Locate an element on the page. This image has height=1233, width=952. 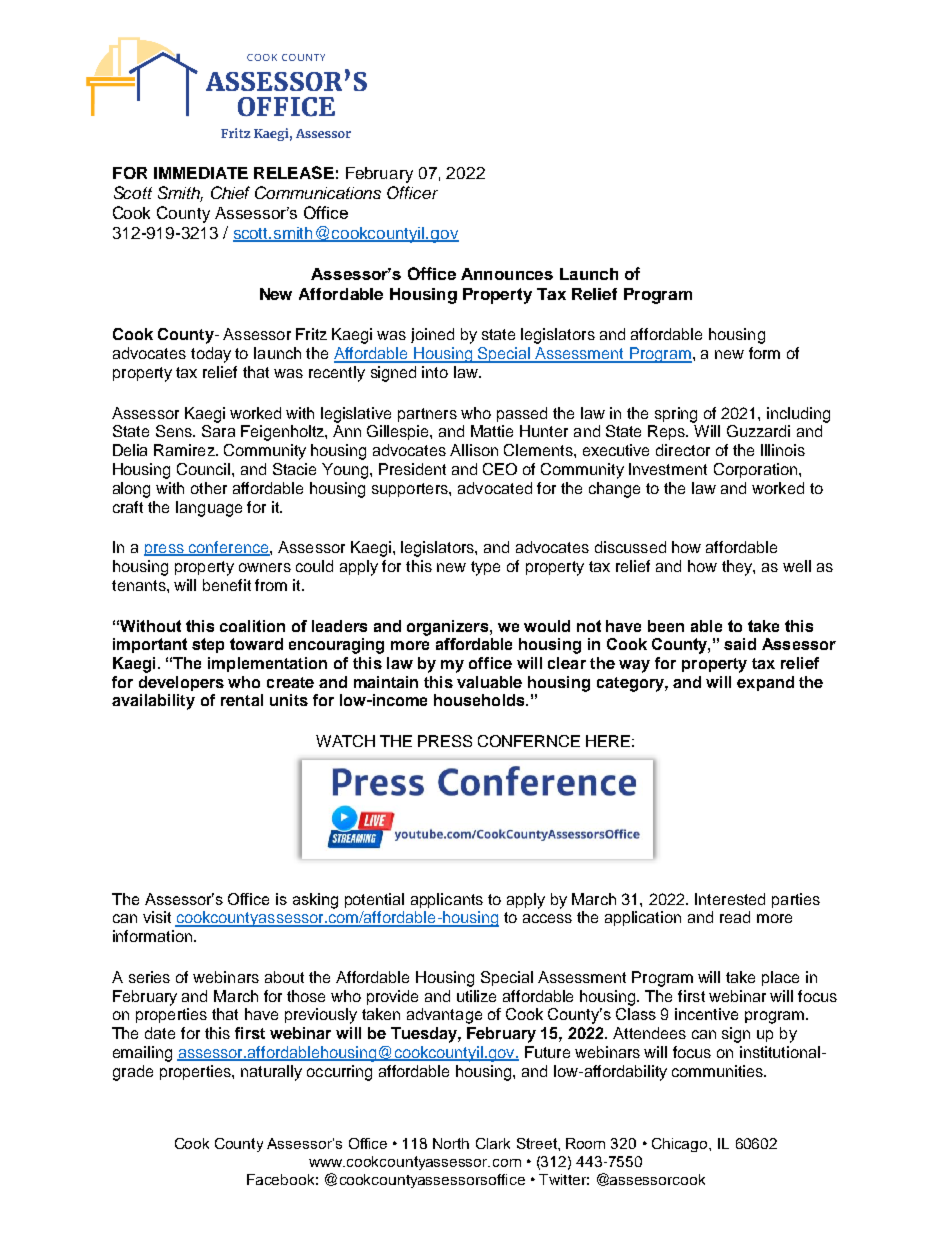
applicants is located at coordinates (447, 900).
